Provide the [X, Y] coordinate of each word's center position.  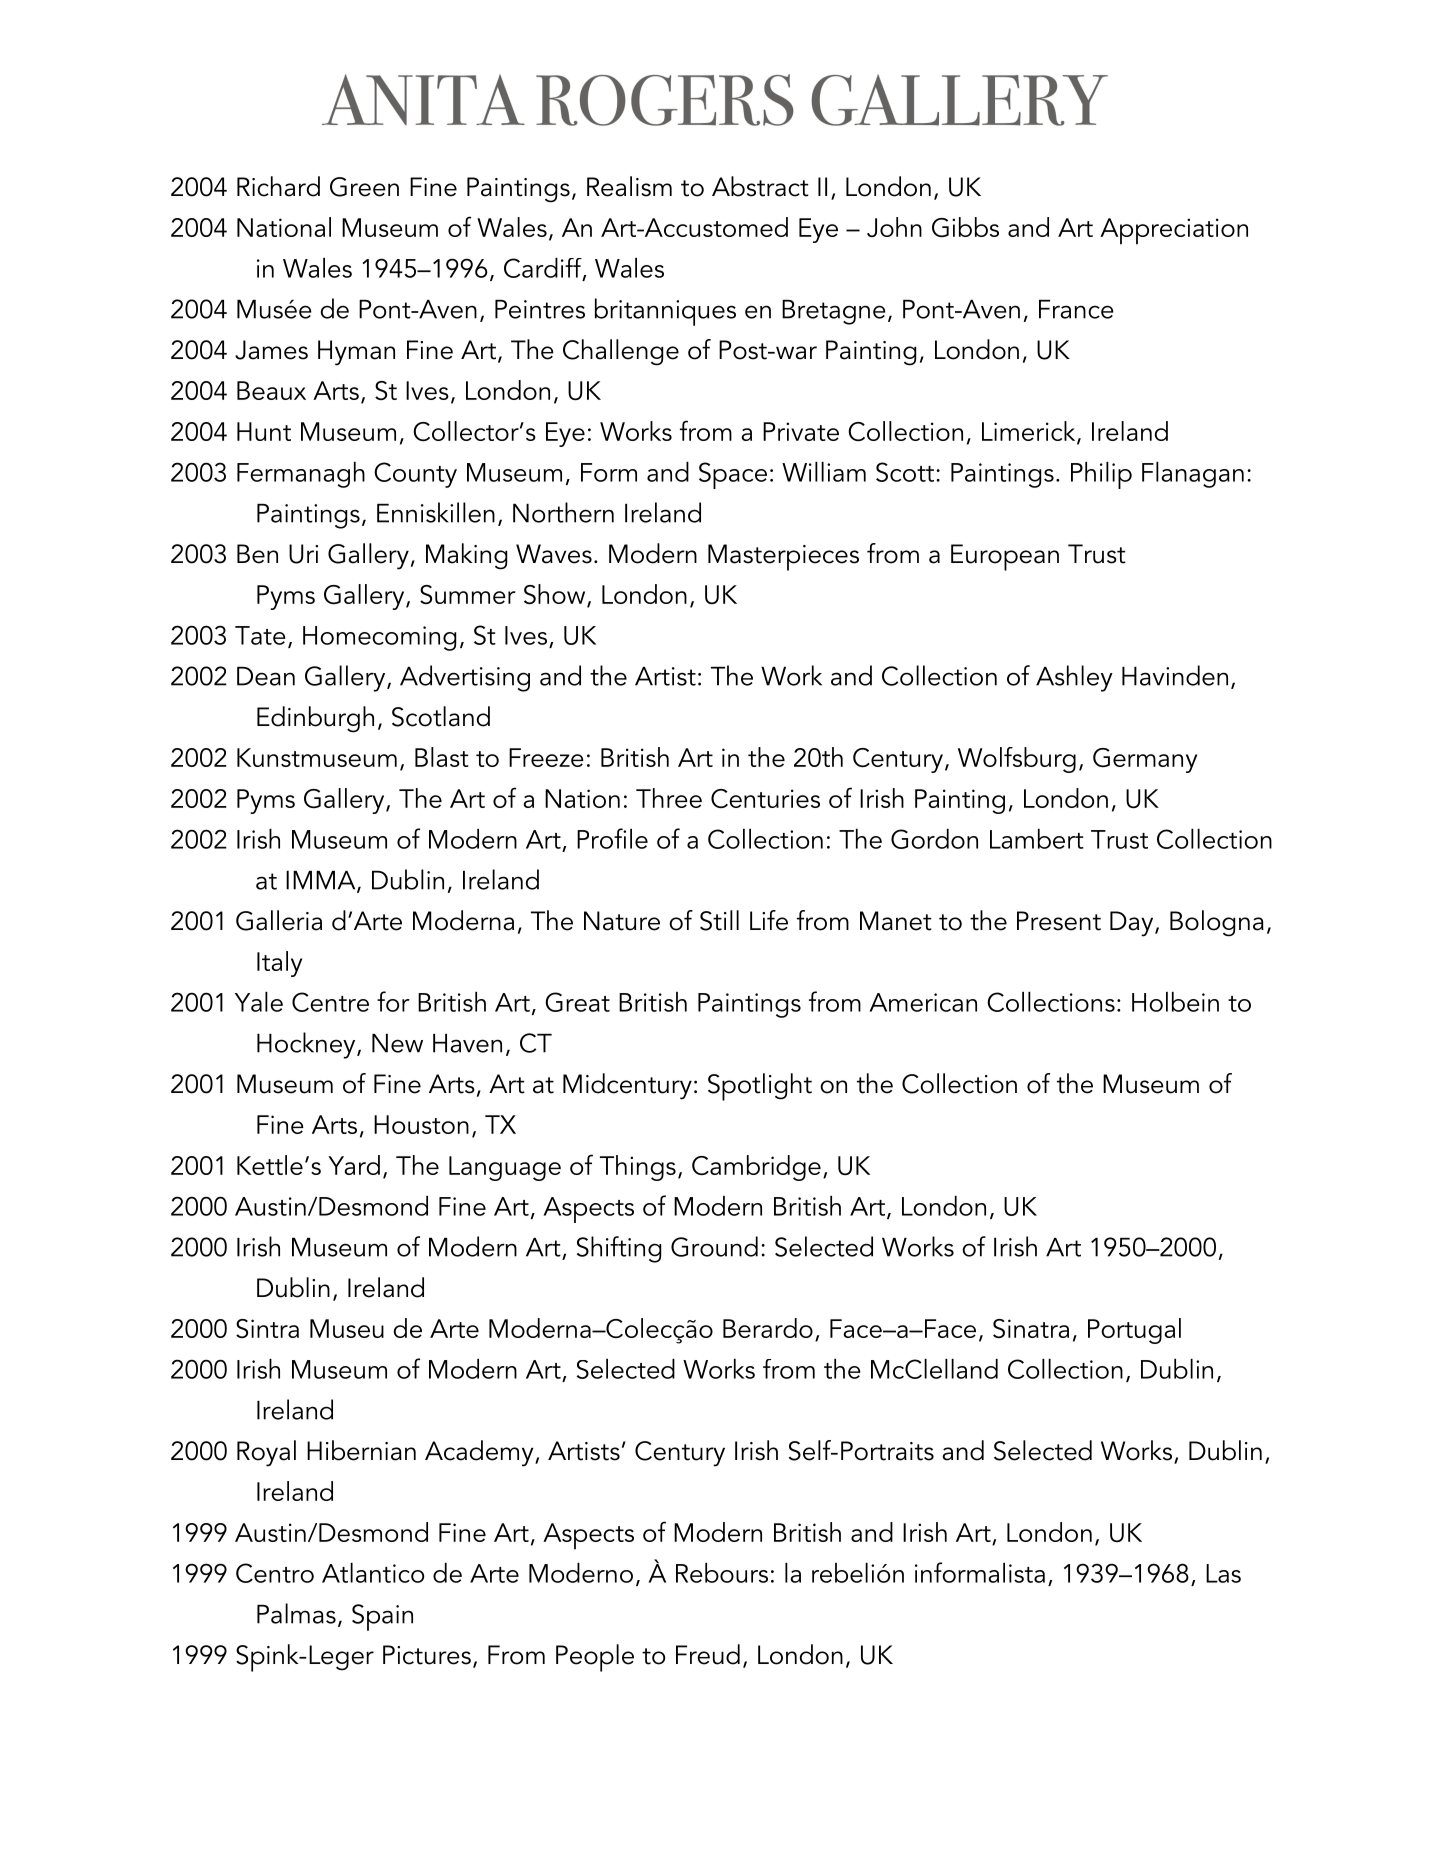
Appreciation [1174, 231]
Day [1133, 924]
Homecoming [379, 638]
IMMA [322, 881]
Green [364, 187]
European [1005, 557]
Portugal [1134, 1331]
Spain [382, 1617]
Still [719, 920]
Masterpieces [783, 557]
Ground [714, 1246]
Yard [354, 1165]
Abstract [760, 186]
